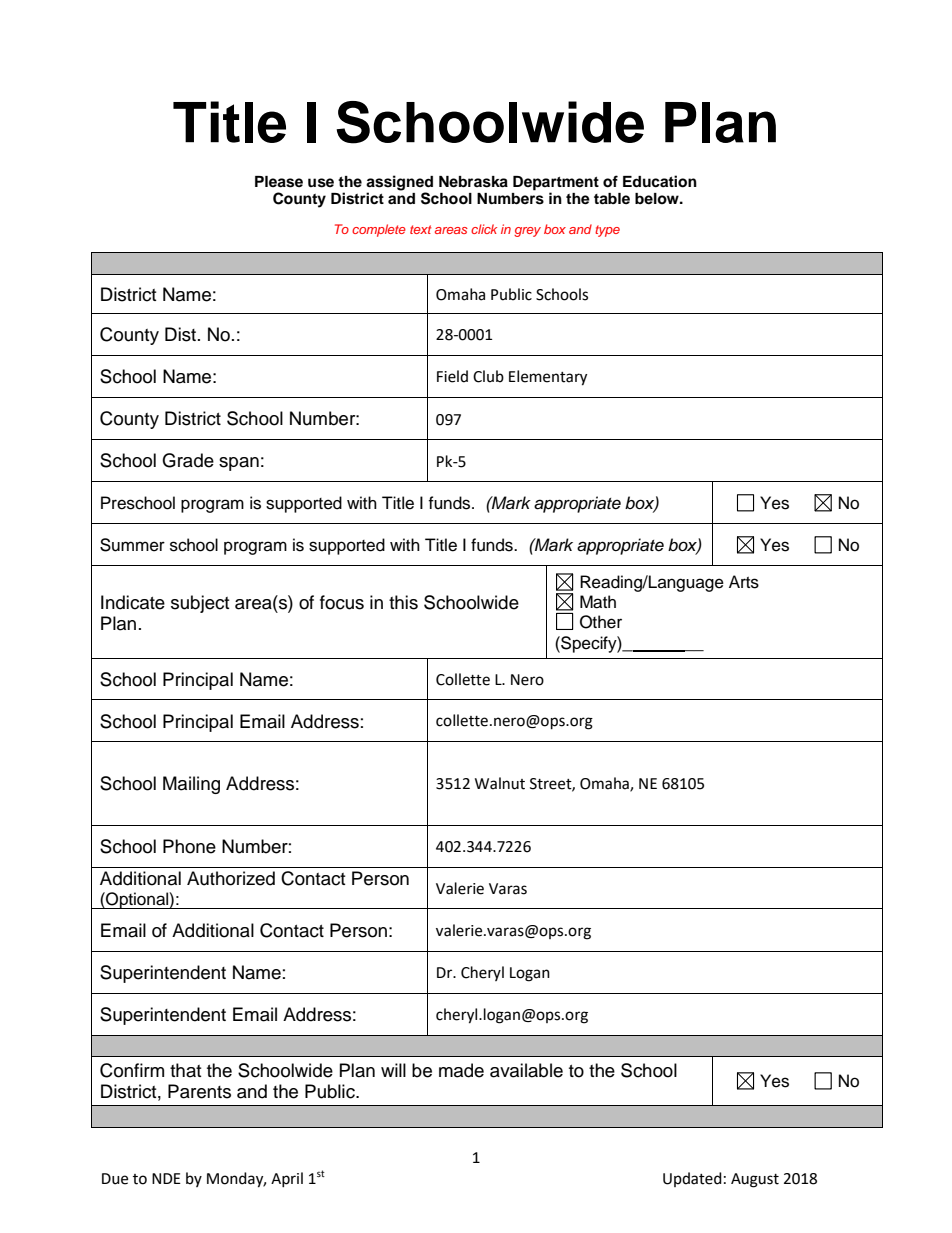  What do you see at coordinates (403, 602) in the image?
I see `this` at bounding box center [403, 602].
